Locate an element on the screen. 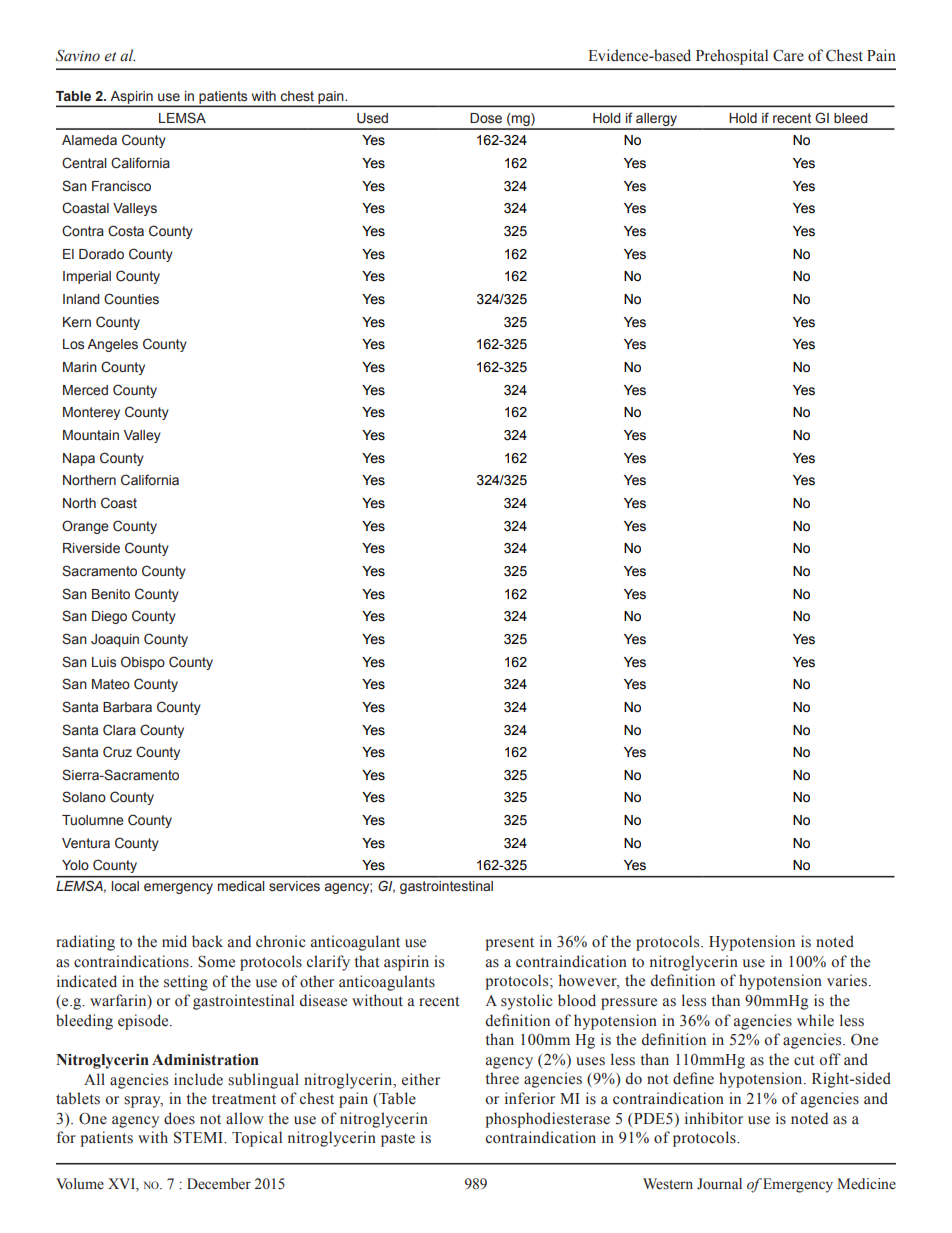 The image size is (952, 1233). paste is located at coordinates (398, 1140).
